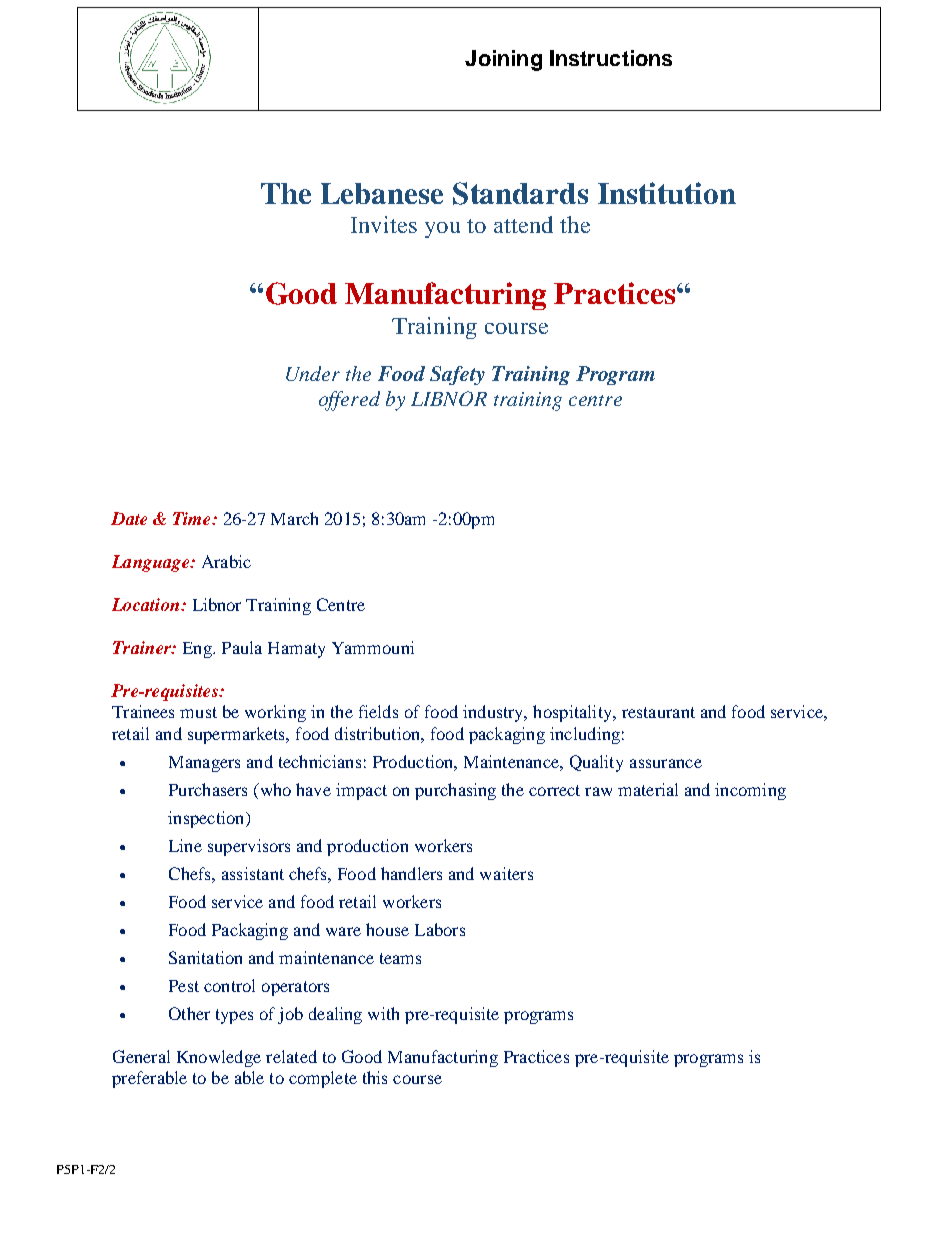  Describe the element at coordinates (198, 712) in the screenshot. I see `must` at that location.
